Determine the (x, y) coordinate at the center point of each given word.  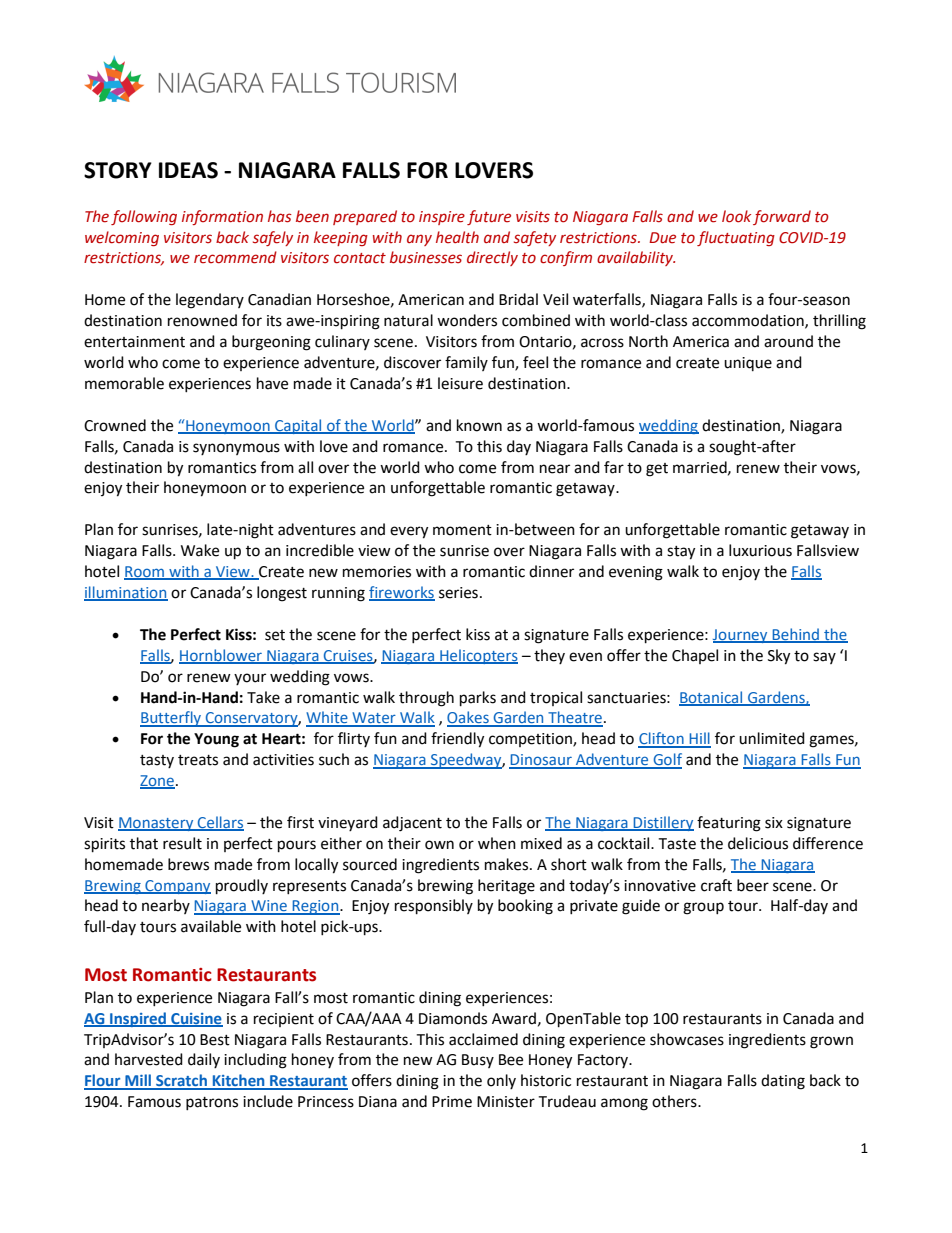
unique (748, 364)
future (489, 217)
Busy (478, 1061)
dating (783, 1082)
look (736, 216)
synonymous (236, 449)
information (222, 217)
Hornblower (221, 656)
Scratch (181, 1081)
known (479, 425)
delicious (758, 843)
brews (188, 864)
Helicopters (478, 656)
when (497, 843)
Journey (741, 636)
